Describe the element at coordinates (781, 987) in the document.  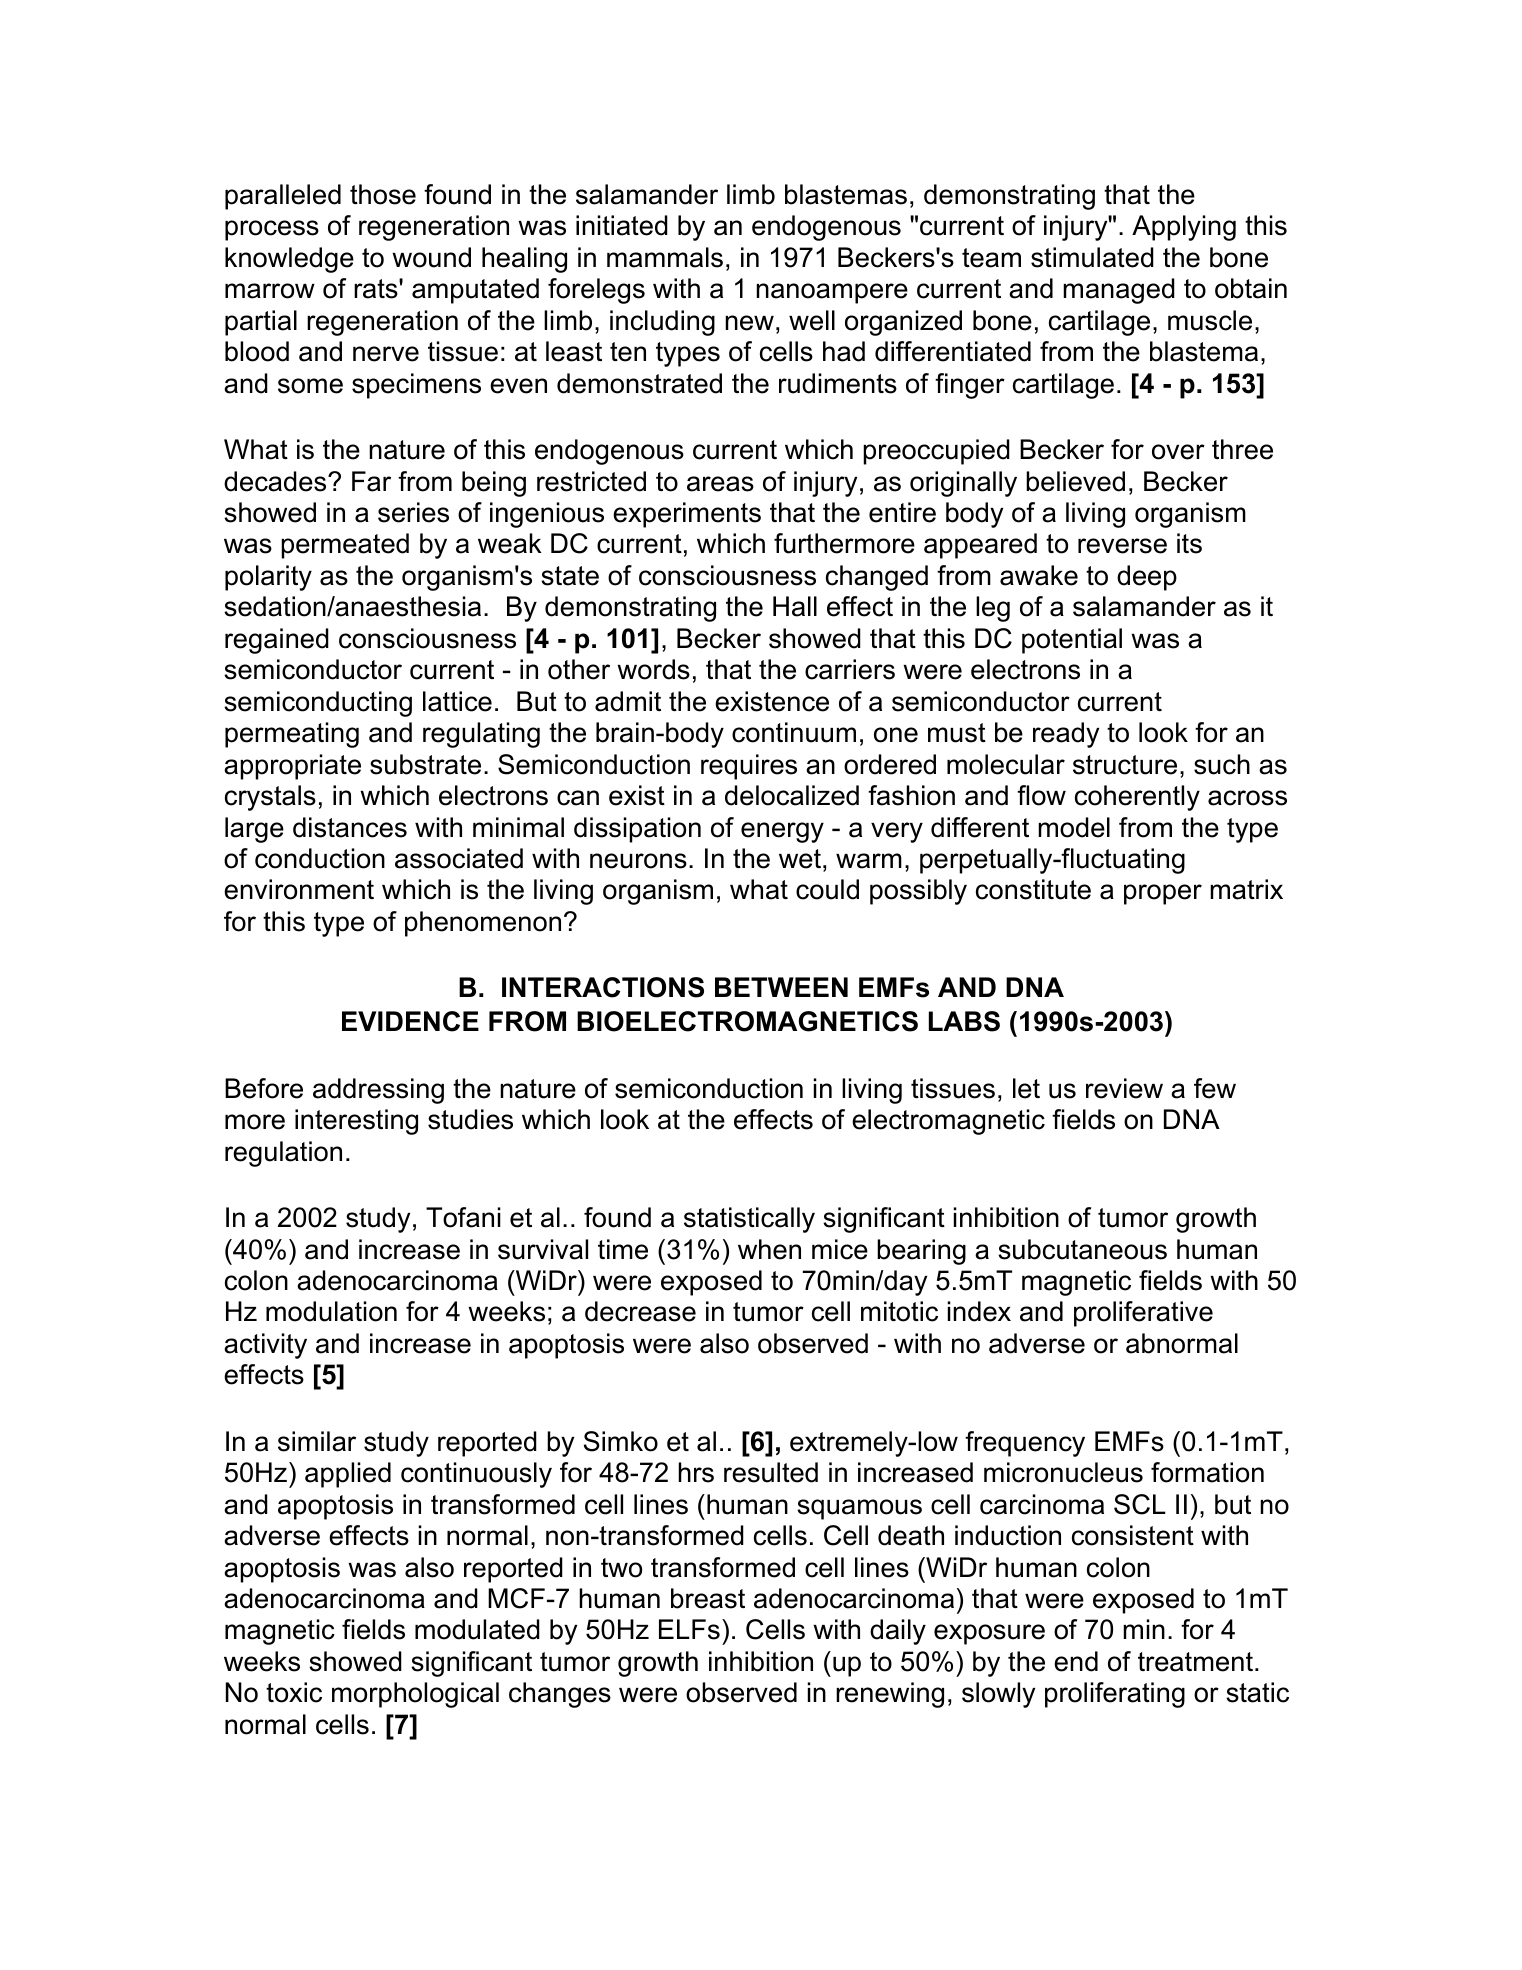
I see `BETWEEN` at that location.
